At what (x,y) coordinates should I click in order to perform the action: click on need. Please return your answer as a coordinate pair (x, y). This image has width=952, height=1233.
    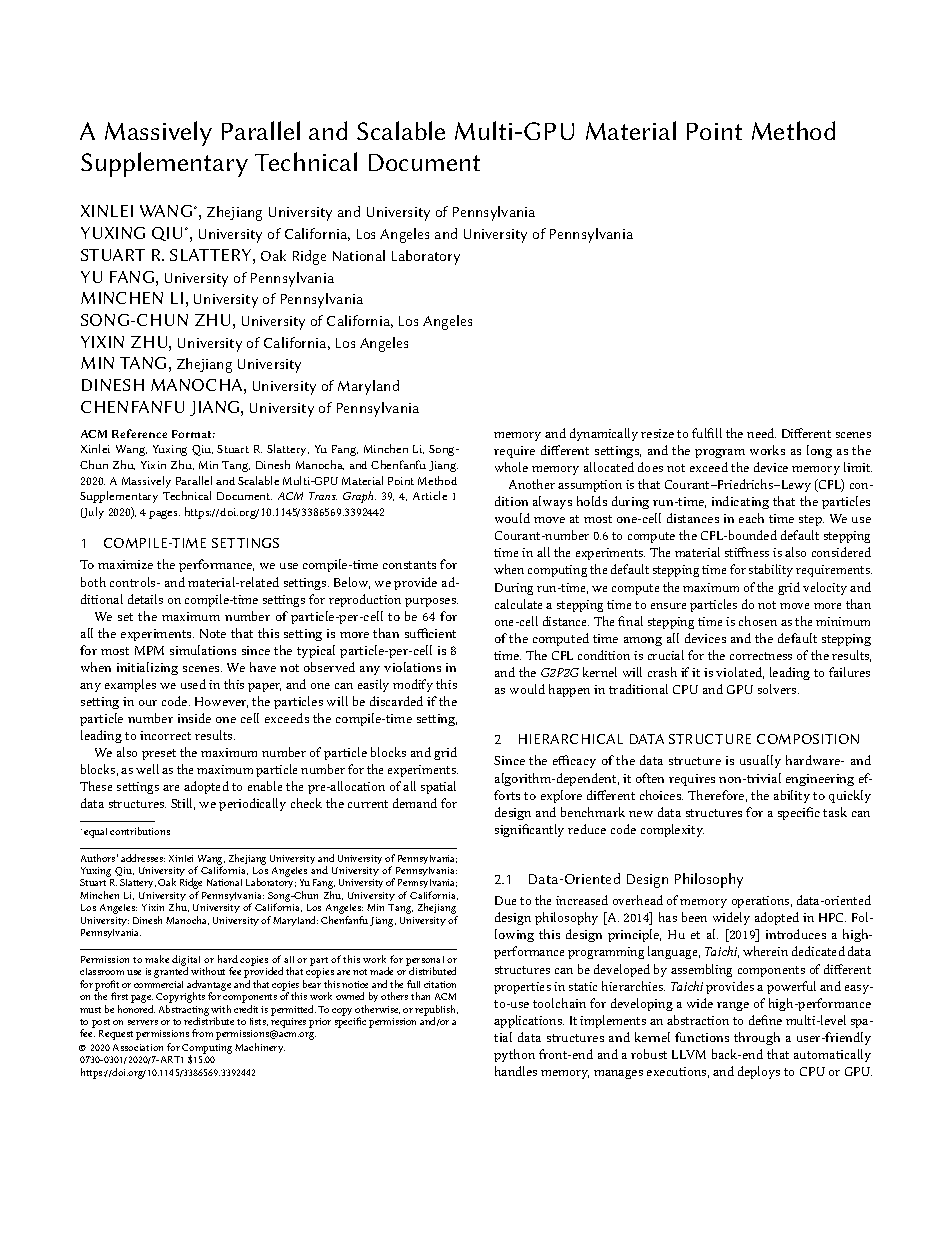
    Looking at the image, I should click on (761, 433).
